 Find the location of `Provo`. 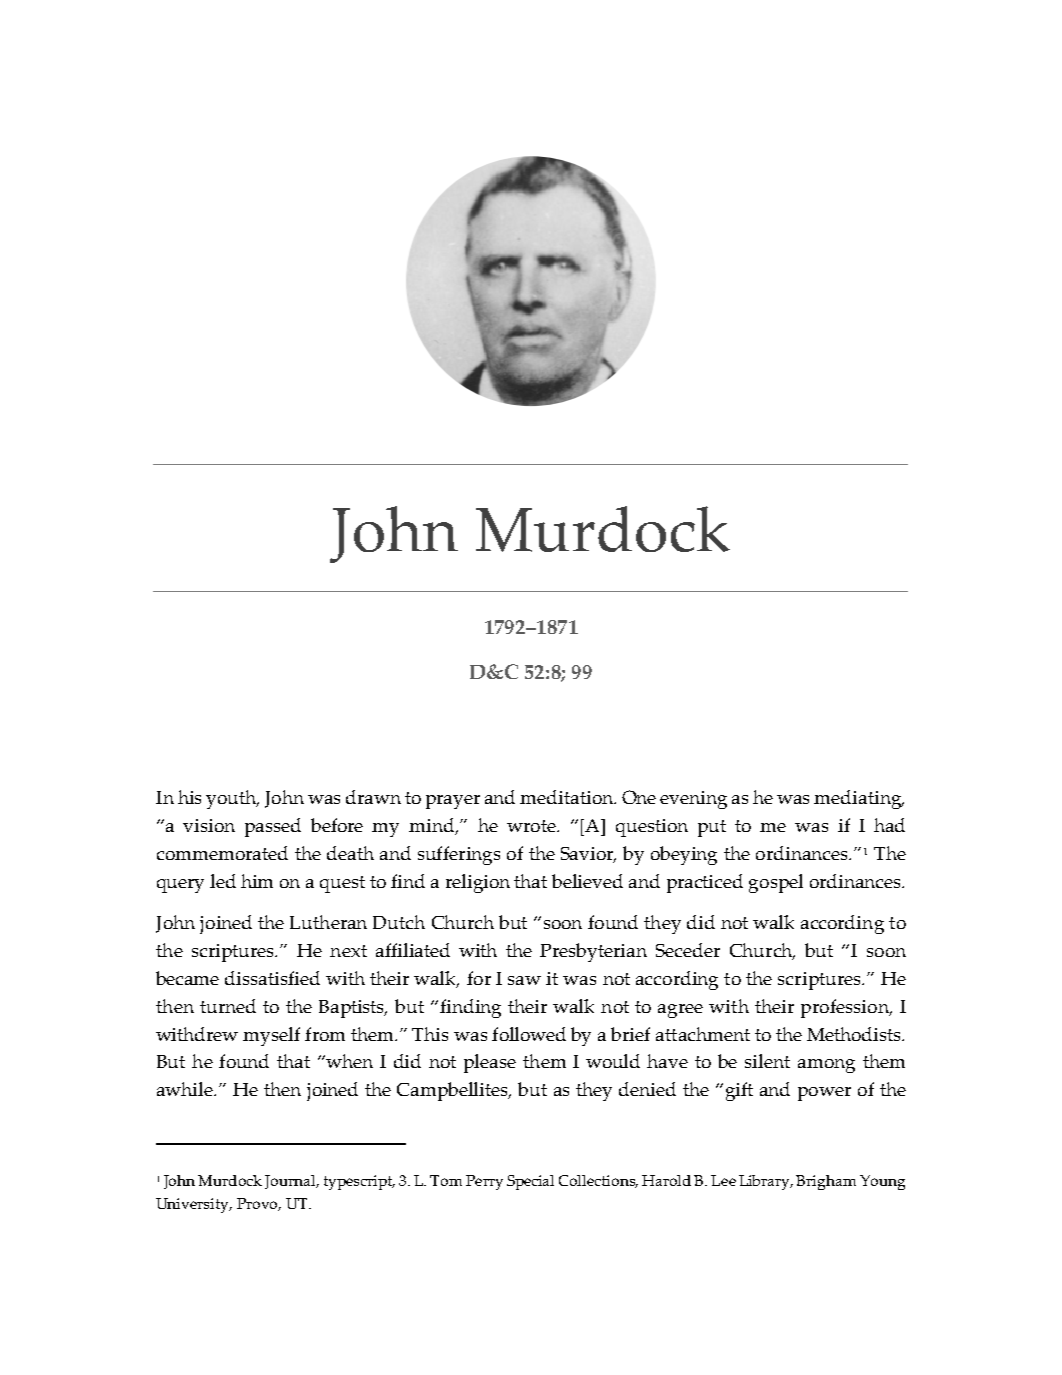

Provo is located at coordinates (259, 1204).
